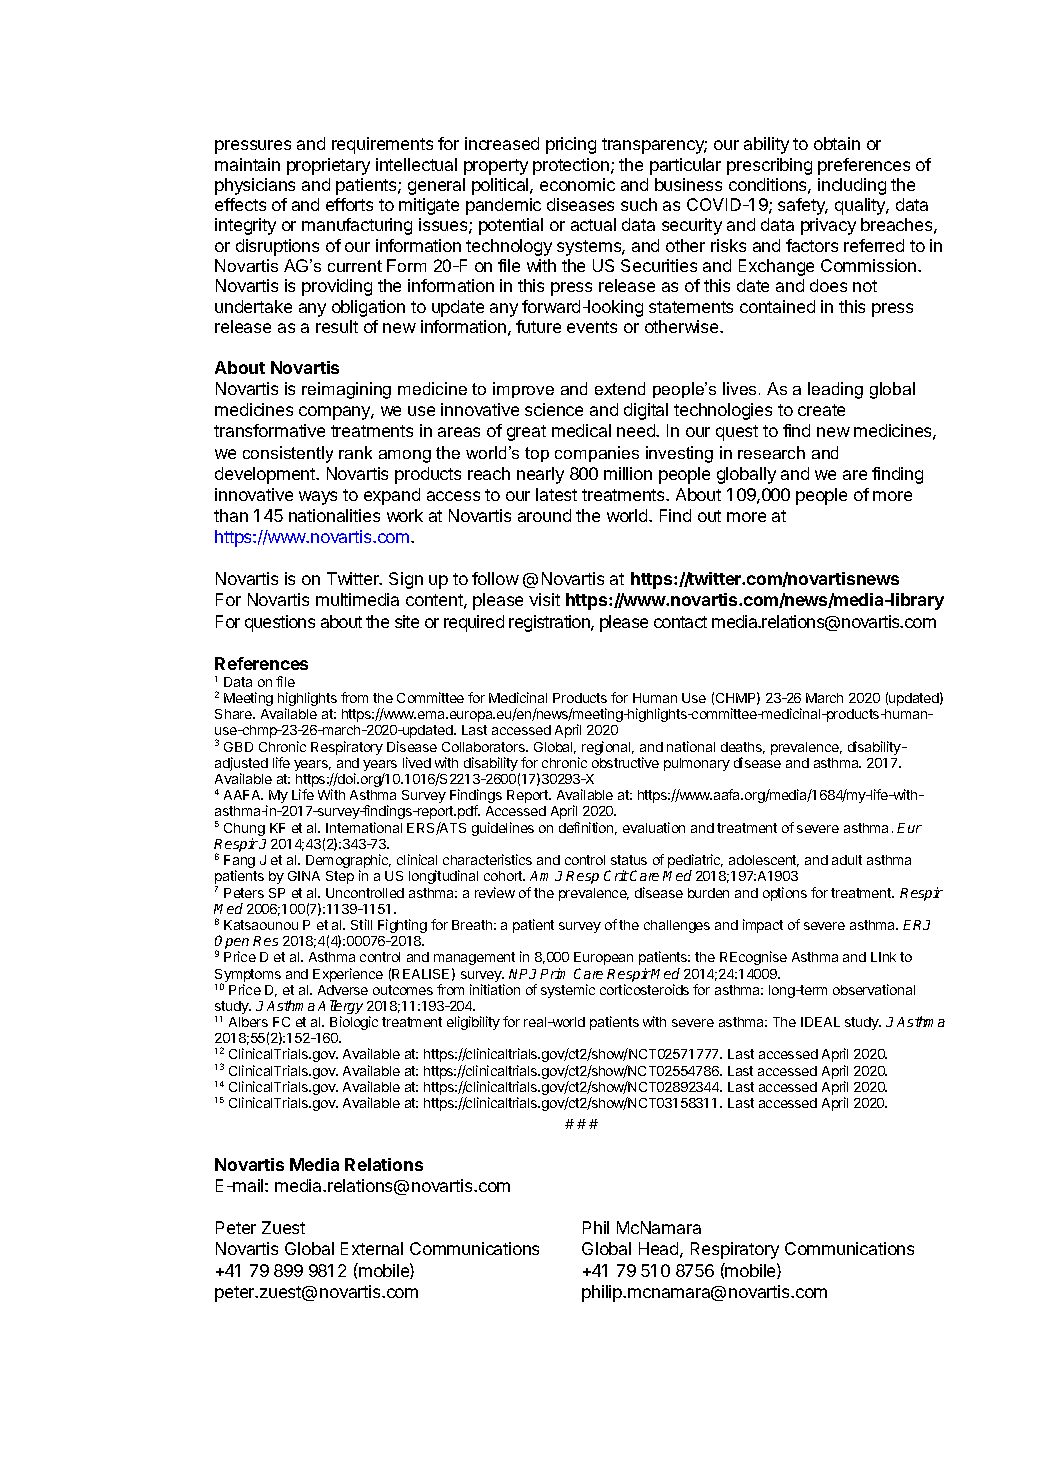 The image size is (1048, 1481). What do you see at coordinates (544, 515) in the screenshot?
I see `around` at bounding box center [544, 515].
